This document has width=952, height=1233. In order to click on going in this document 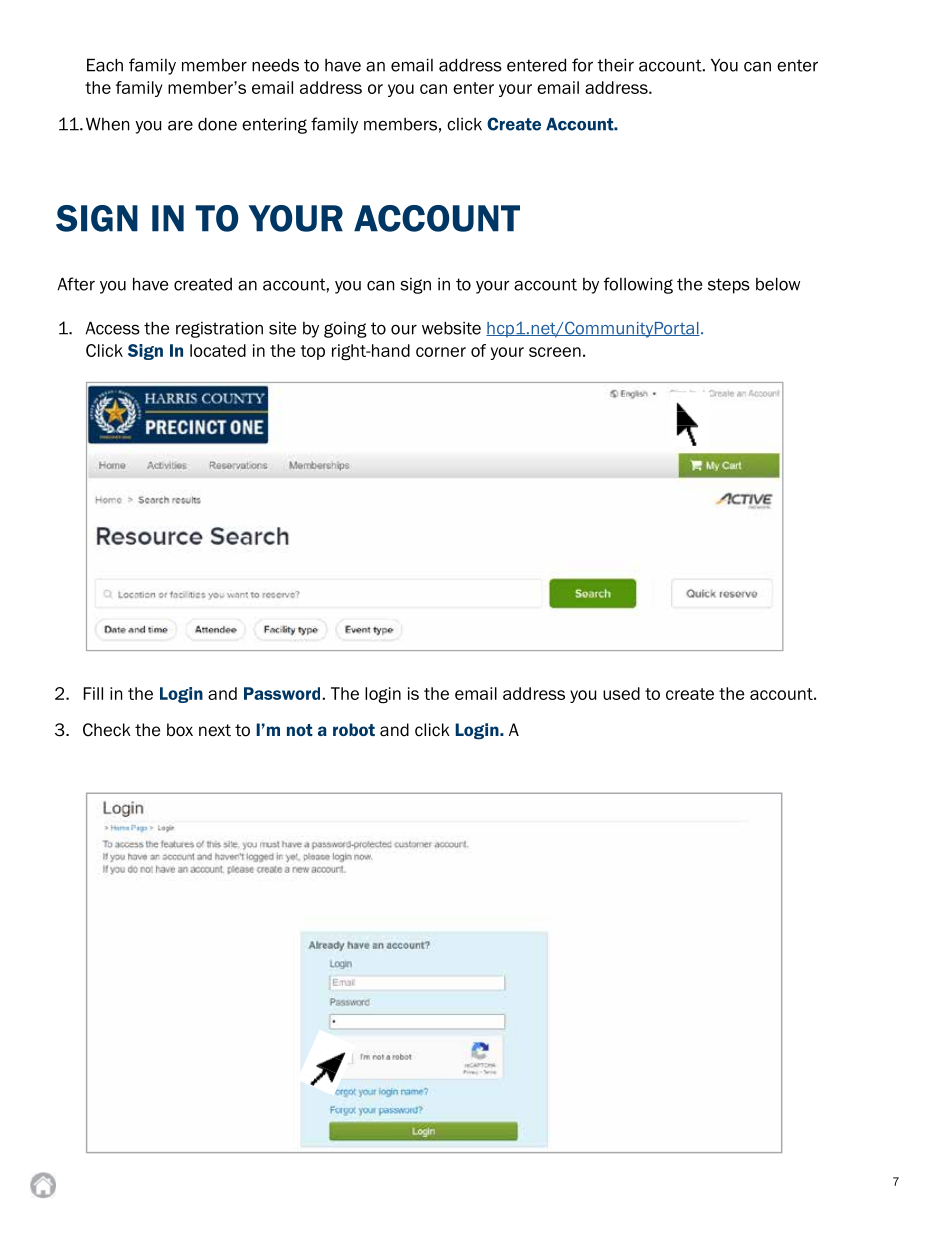, I will do `click(345, 330)`.
